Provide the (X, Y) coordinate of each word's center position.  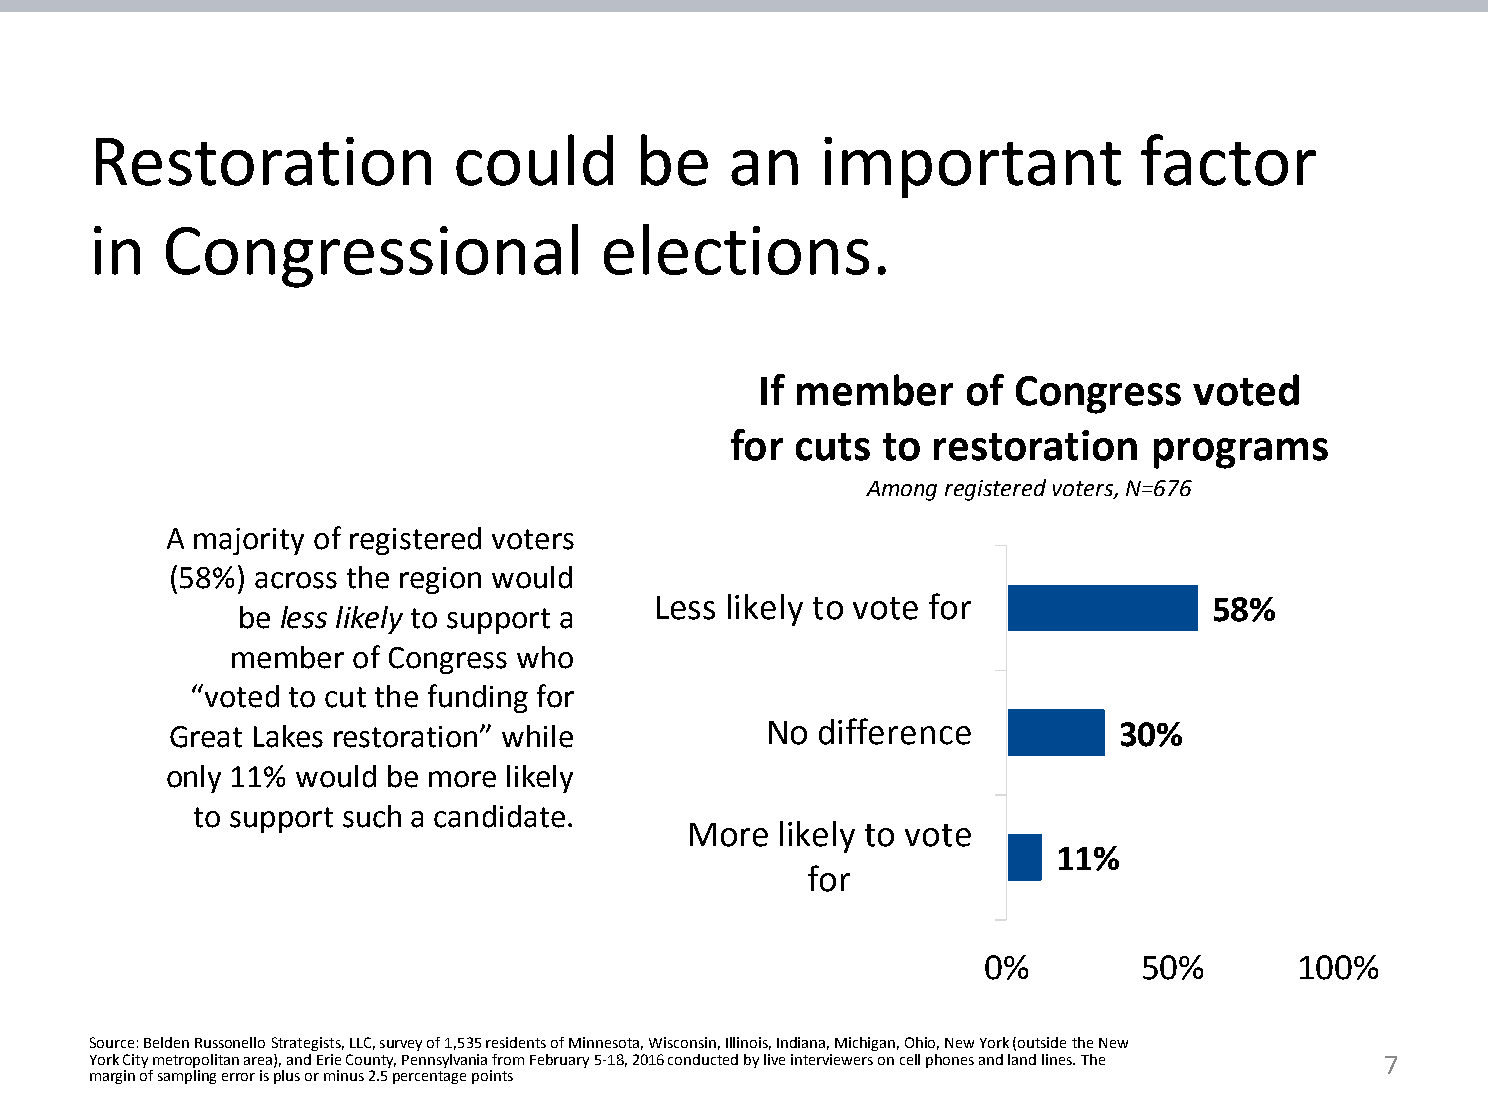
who (545, 657)
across (296, 580)
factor (1228, 160)
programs (1241, 453)
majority (249, 541)
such (372, 816)
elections (736, 249)
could (534, 160)
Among (901, 491)
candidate (499, 816)
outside (1042, 1042)
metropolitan (196, 1061)
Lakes (288, 736)
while (537, 736)
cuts (833, 447)
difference (895, 731)
